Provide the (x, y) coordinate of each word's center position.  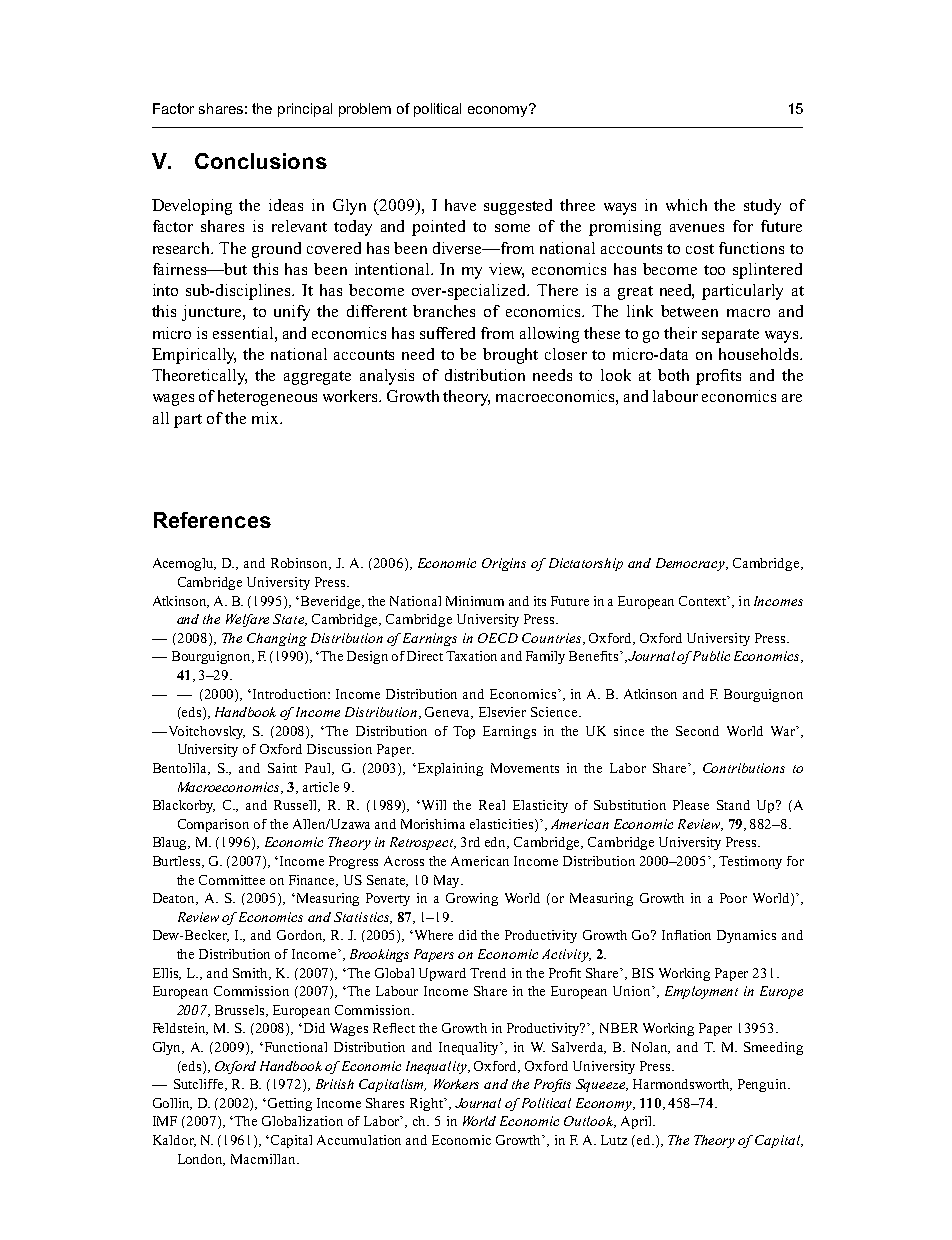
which (686, 205)
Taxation (471, 656)
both (673, 375)
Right (428, 1104)
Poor (733, 898)
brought (510, 356)
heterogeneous (267, 398)
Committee (232, 880)
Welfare (247, 620)
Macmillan (265, 1159)
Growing (472, 899)
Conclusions (261, 161)
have (460, 205)
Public (710, 656)
